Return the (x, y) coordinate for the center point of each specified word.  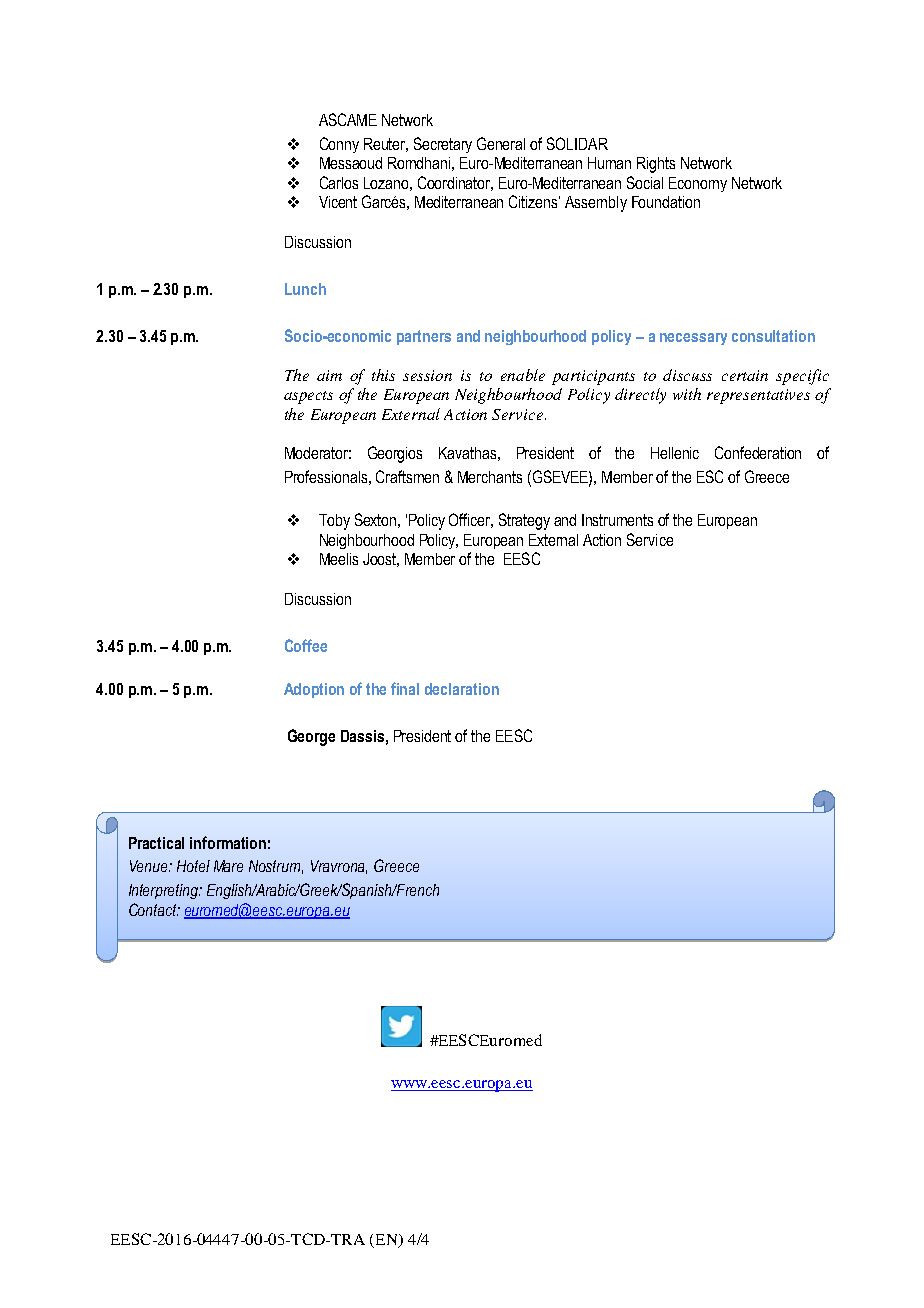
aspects (308, 397)
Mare (228, 866)
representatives (758, 396)
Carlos (339, 182)
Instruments (617, 520)
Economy (698, 184)
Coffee (306, 645)
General (501, 143)
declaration (462, 689)
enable (523, 375)
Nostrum (276, 867)
